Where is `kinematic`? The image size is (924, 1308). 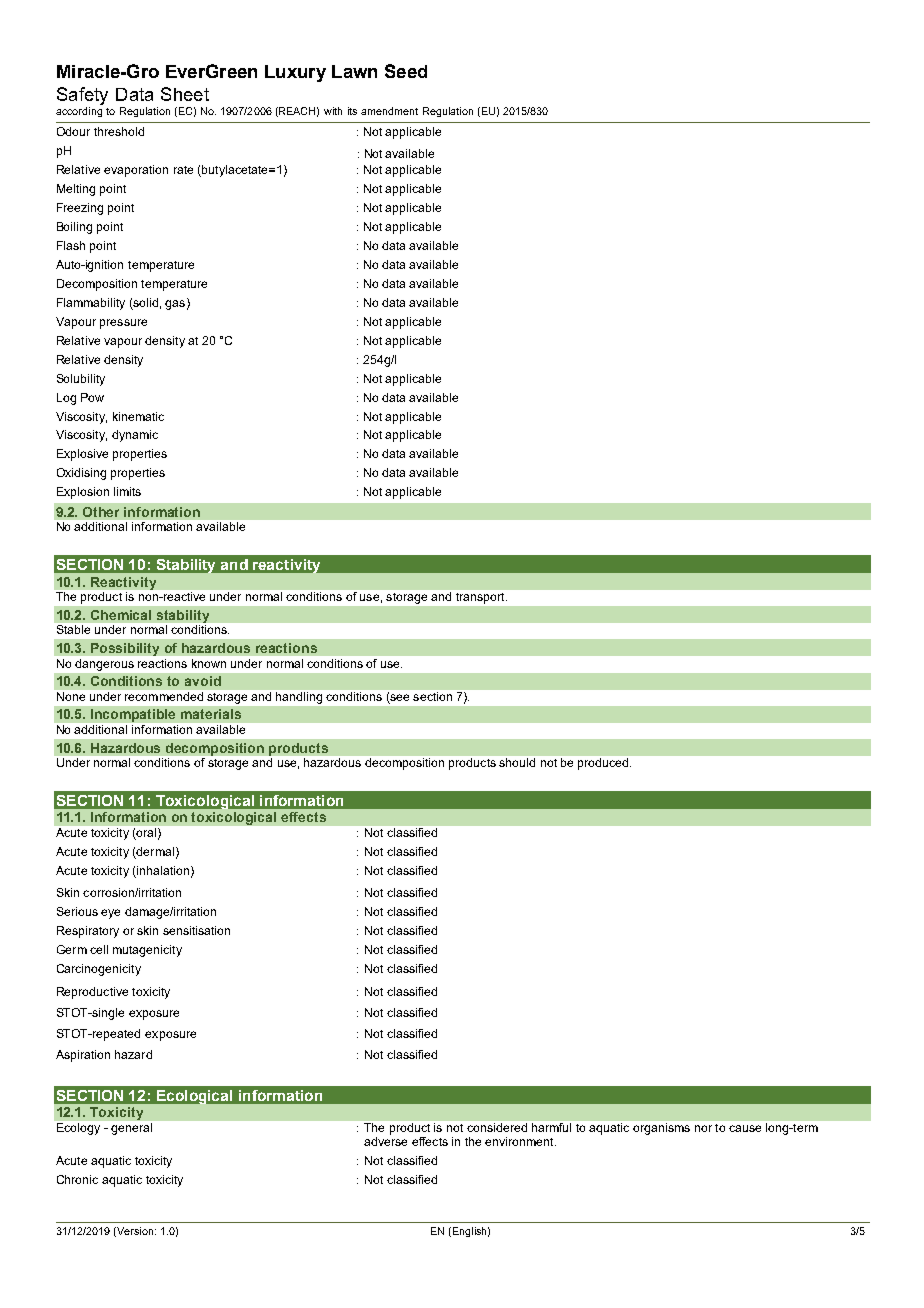 kinematic is located at coordinates (138, 416).
